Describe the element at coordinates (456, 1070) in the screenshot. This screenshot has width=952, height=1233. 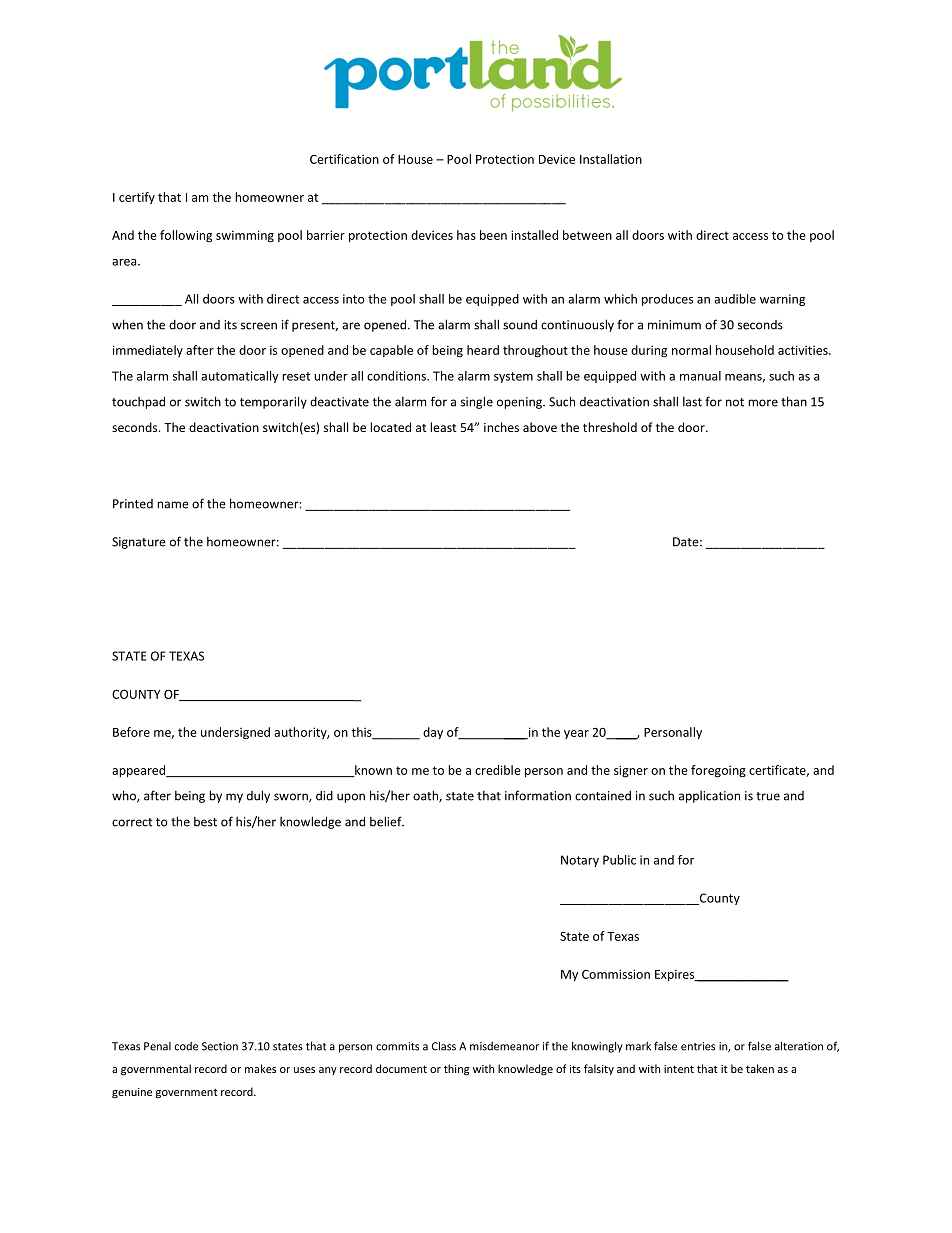
I see `thing` at that location.
